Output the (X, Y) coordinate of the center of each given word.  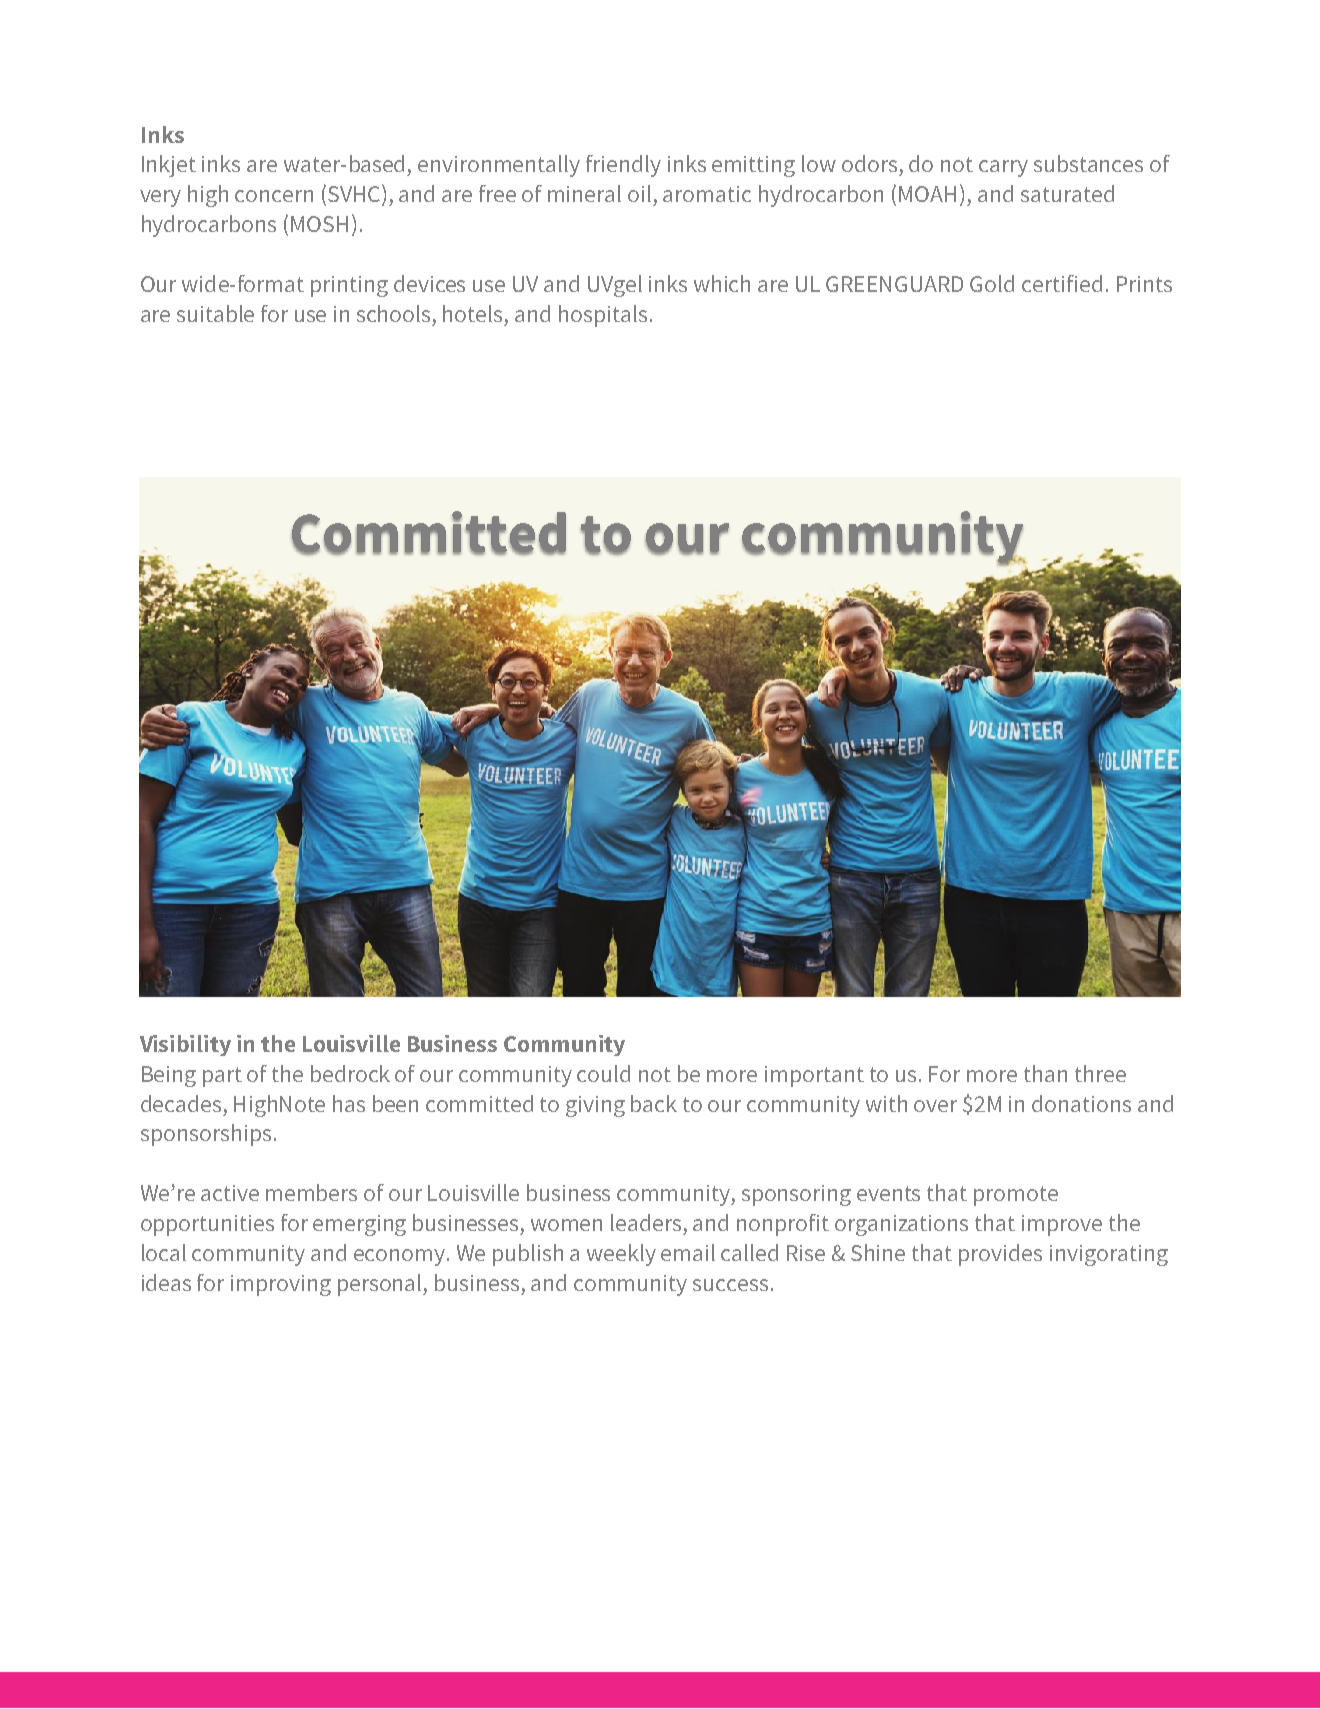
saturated (1067, 193)
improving (281, 1285)
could (603, 1073)
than (1045, 1073)
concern (274, 196)
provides (1000, 1255)
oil (639, 193)
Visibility (185, 1045)
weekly (621, 1255)
